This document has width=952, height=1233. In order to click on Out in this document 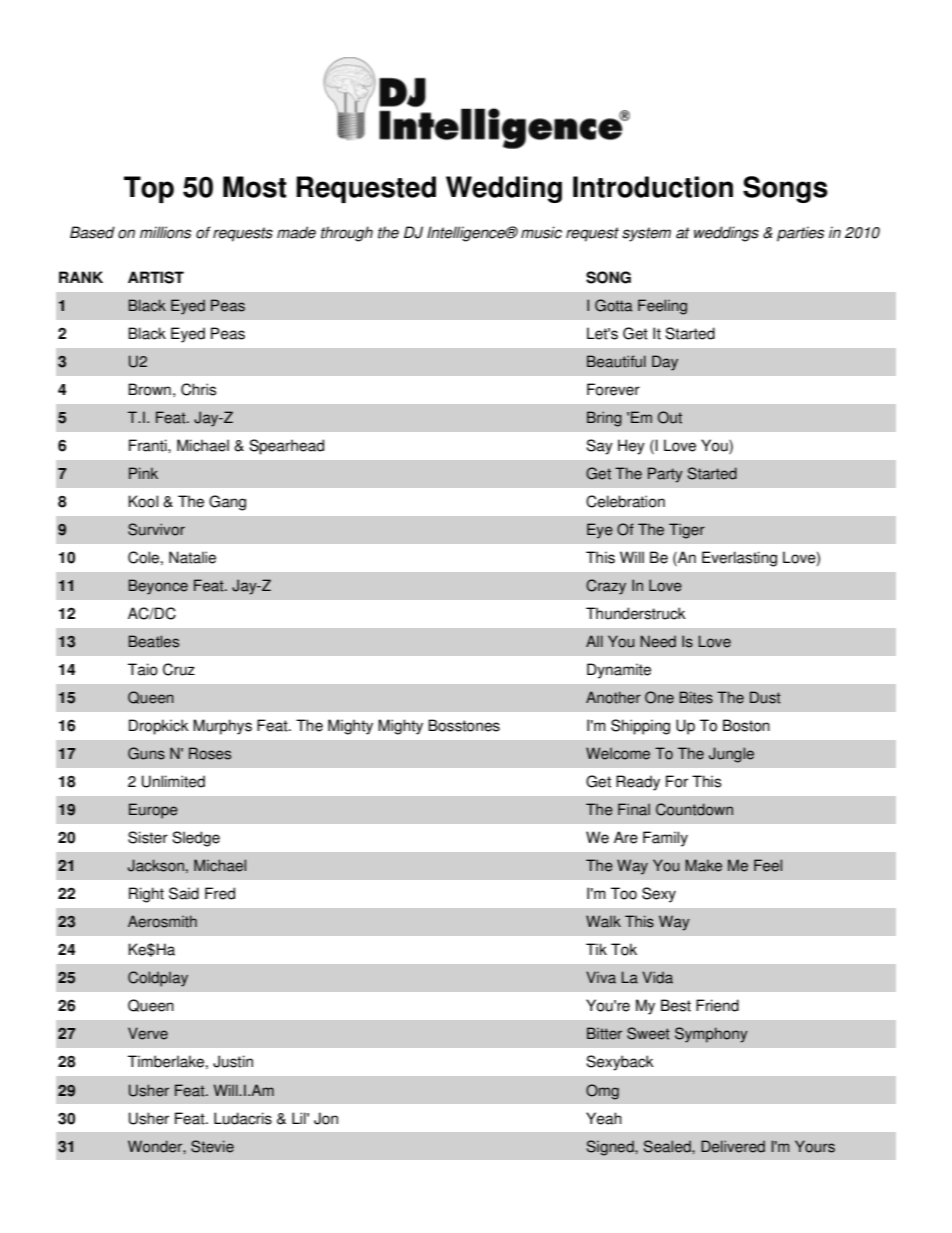, I will do `click(670, 417)`.
